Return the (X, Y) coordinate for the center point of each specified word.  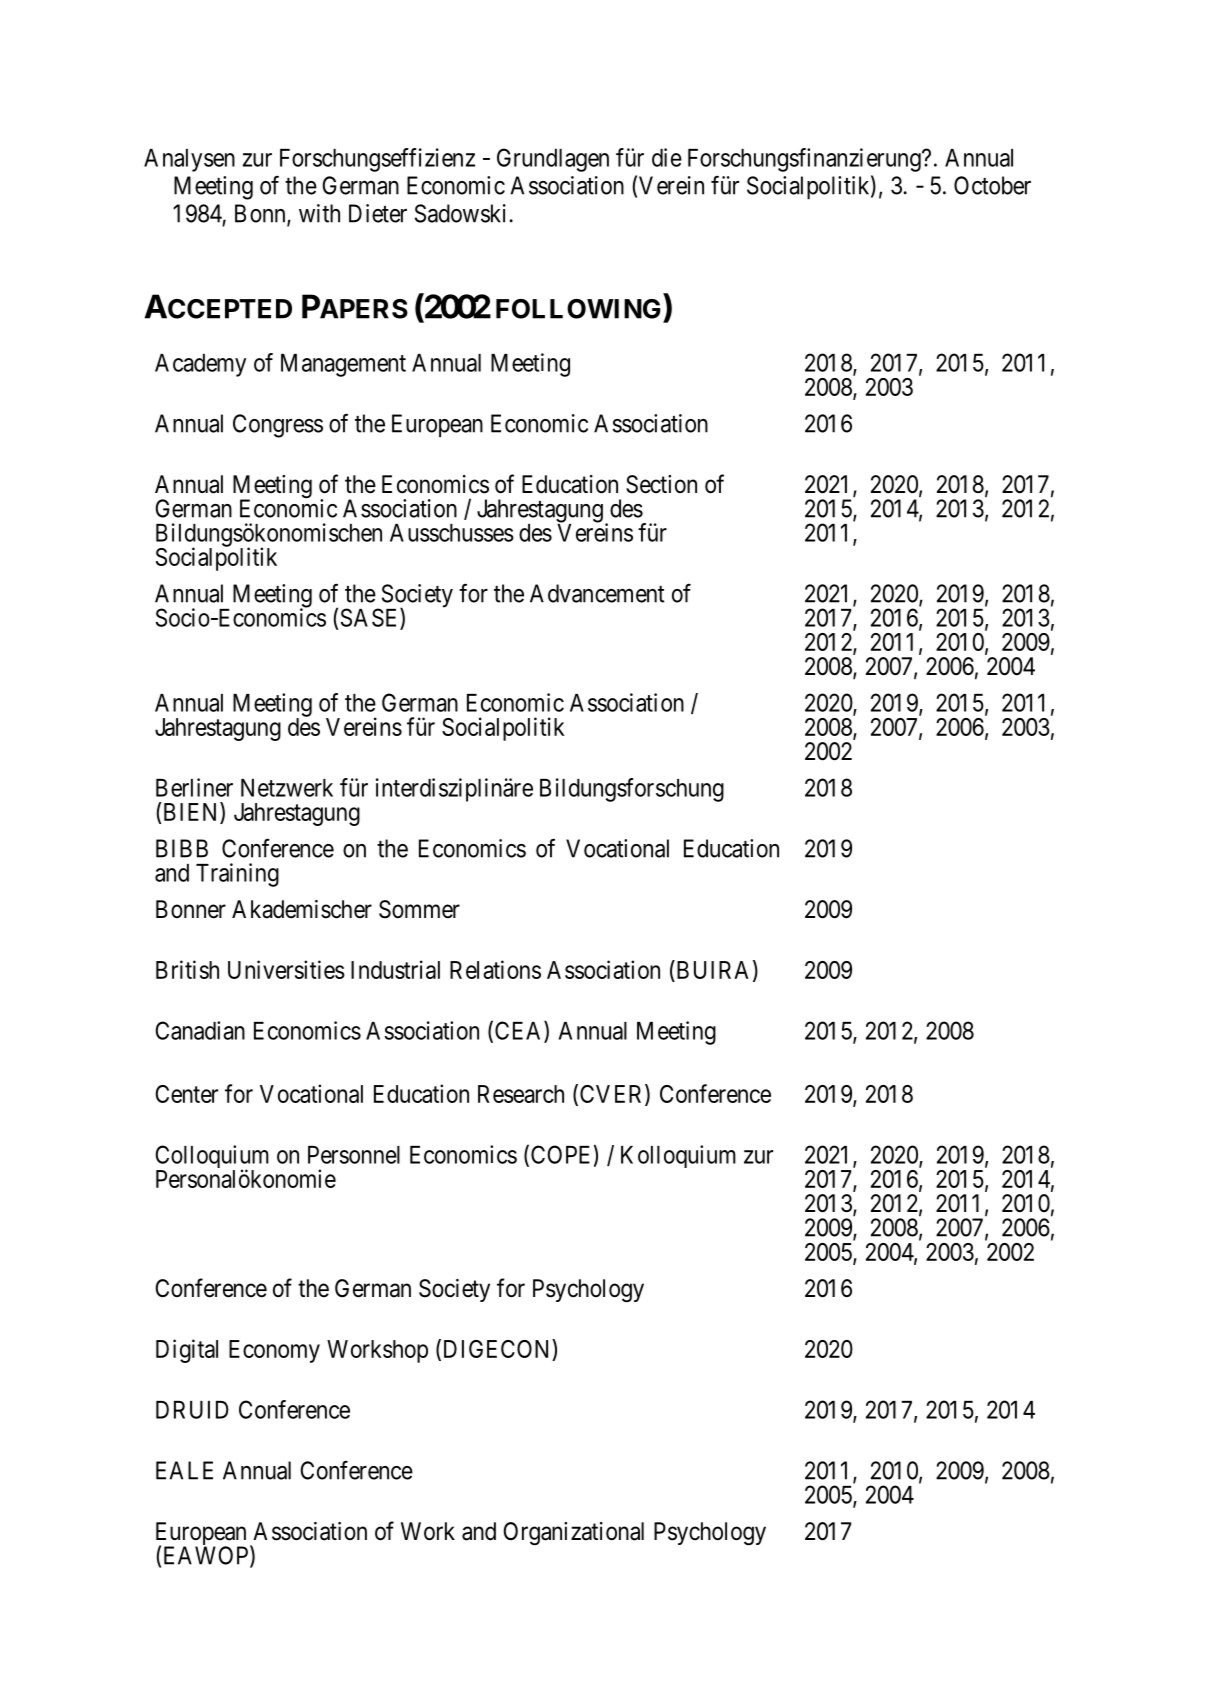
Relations (495, 969)
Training (237, 875)
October (992, 185)
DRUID (192, 1410)
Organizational (573, 1534)
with (319, 213)
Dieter (378, 213)
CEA (520, 1031)
